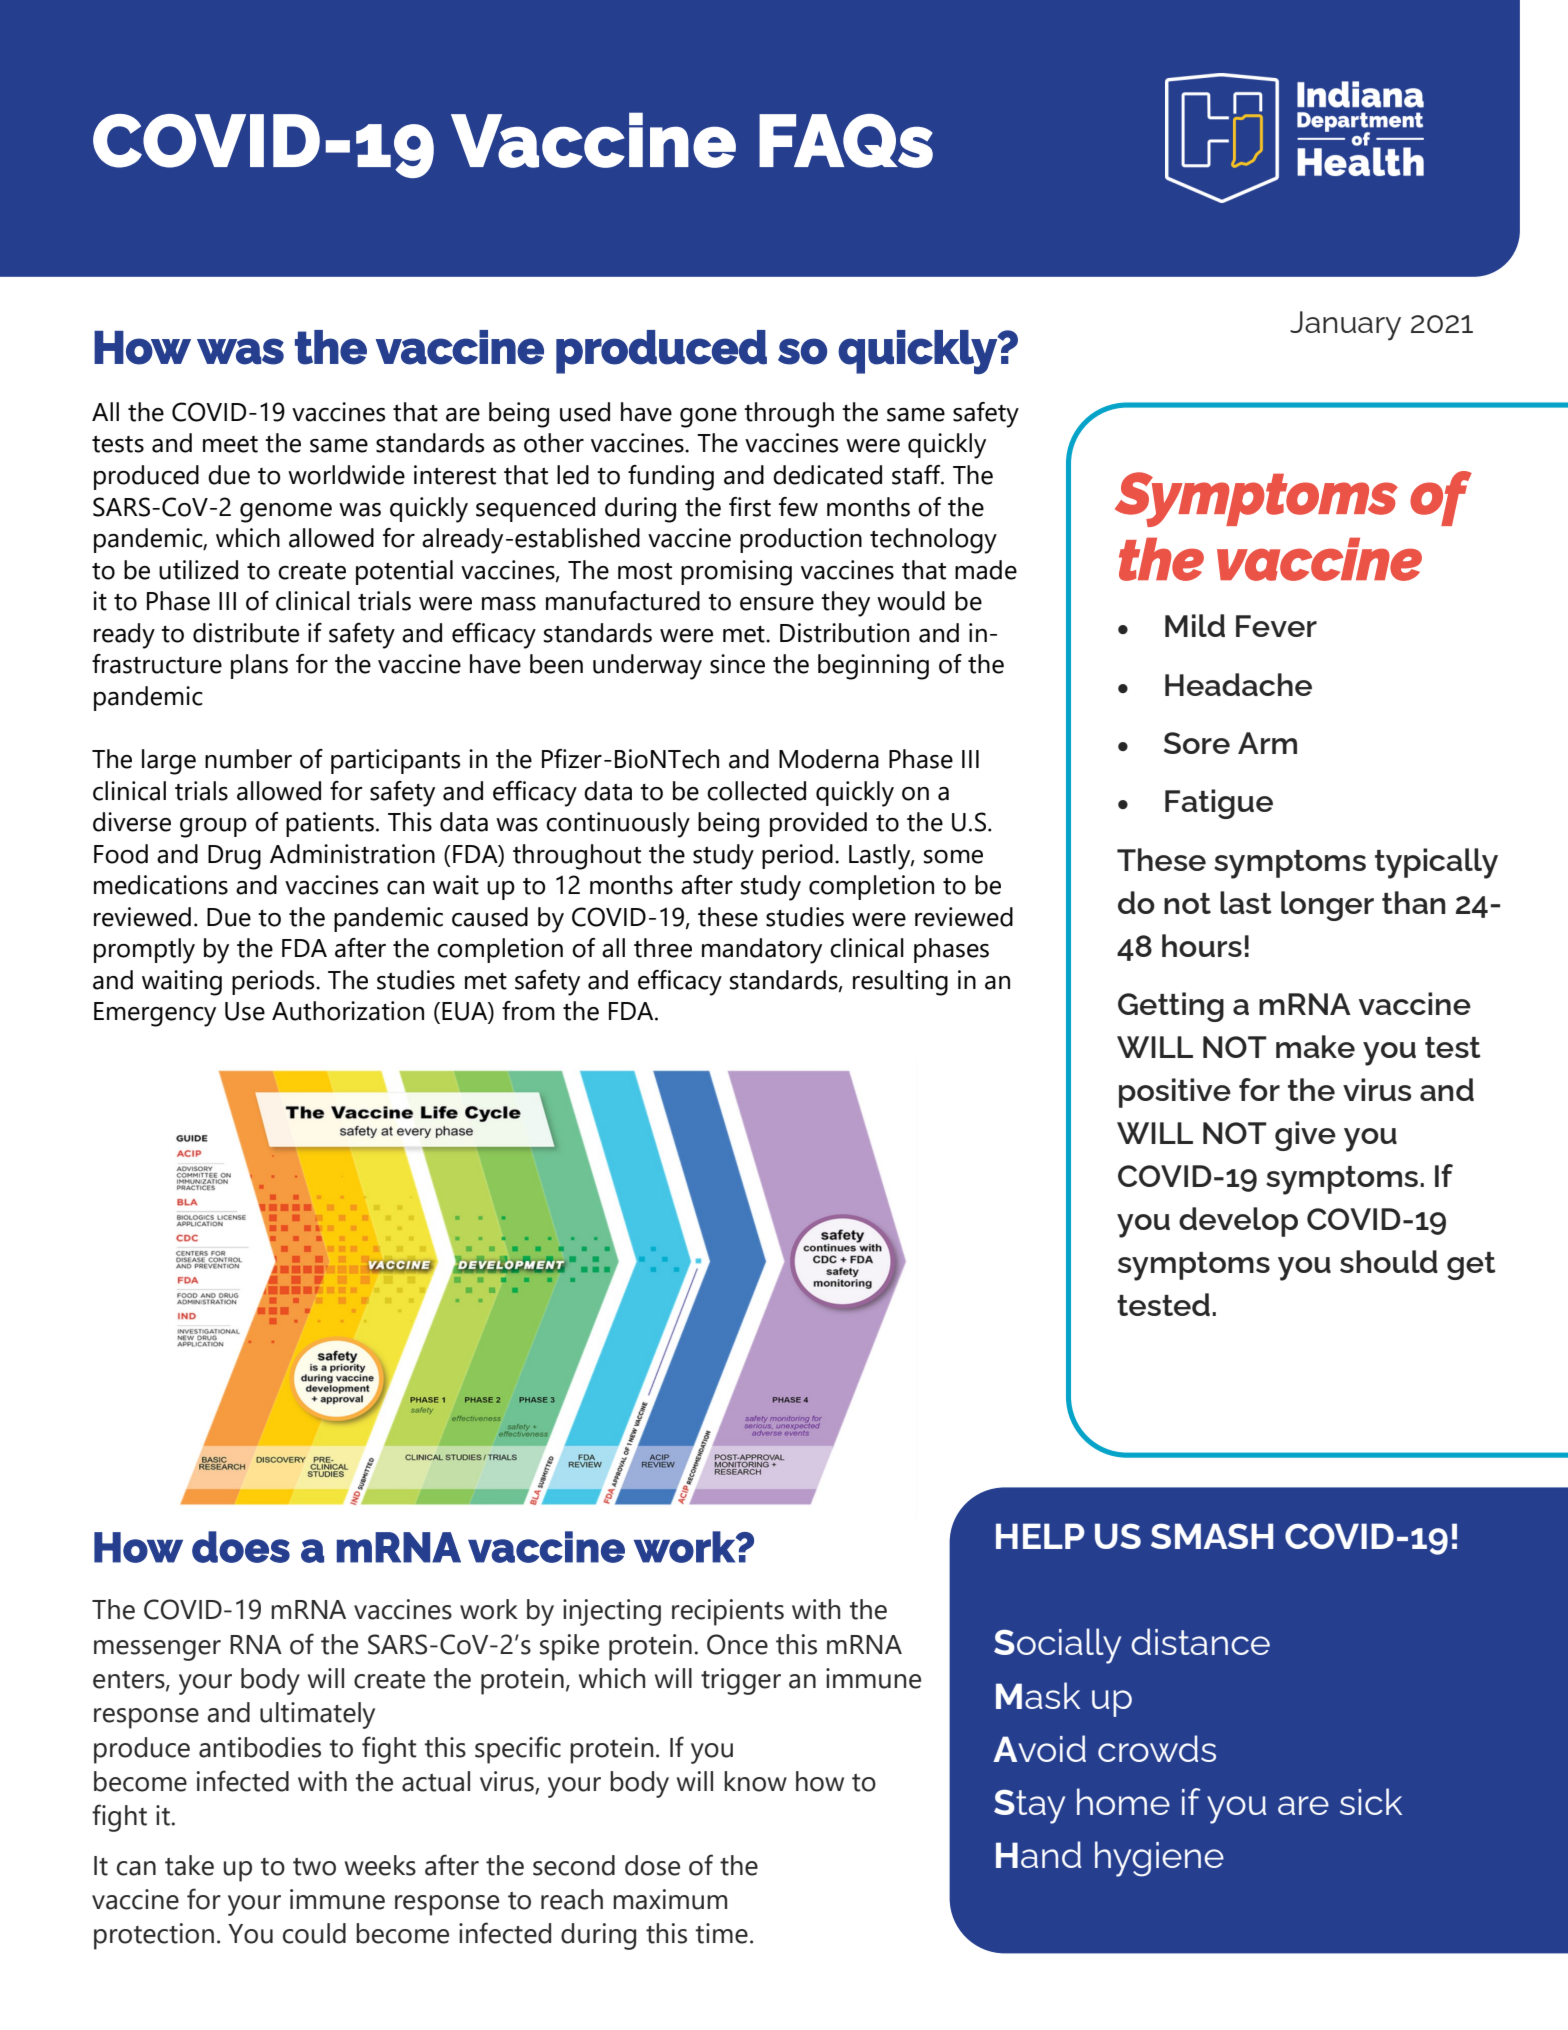  Describe the element at coordinates (1267, 743) in the page. I see `Arm` at that location.
